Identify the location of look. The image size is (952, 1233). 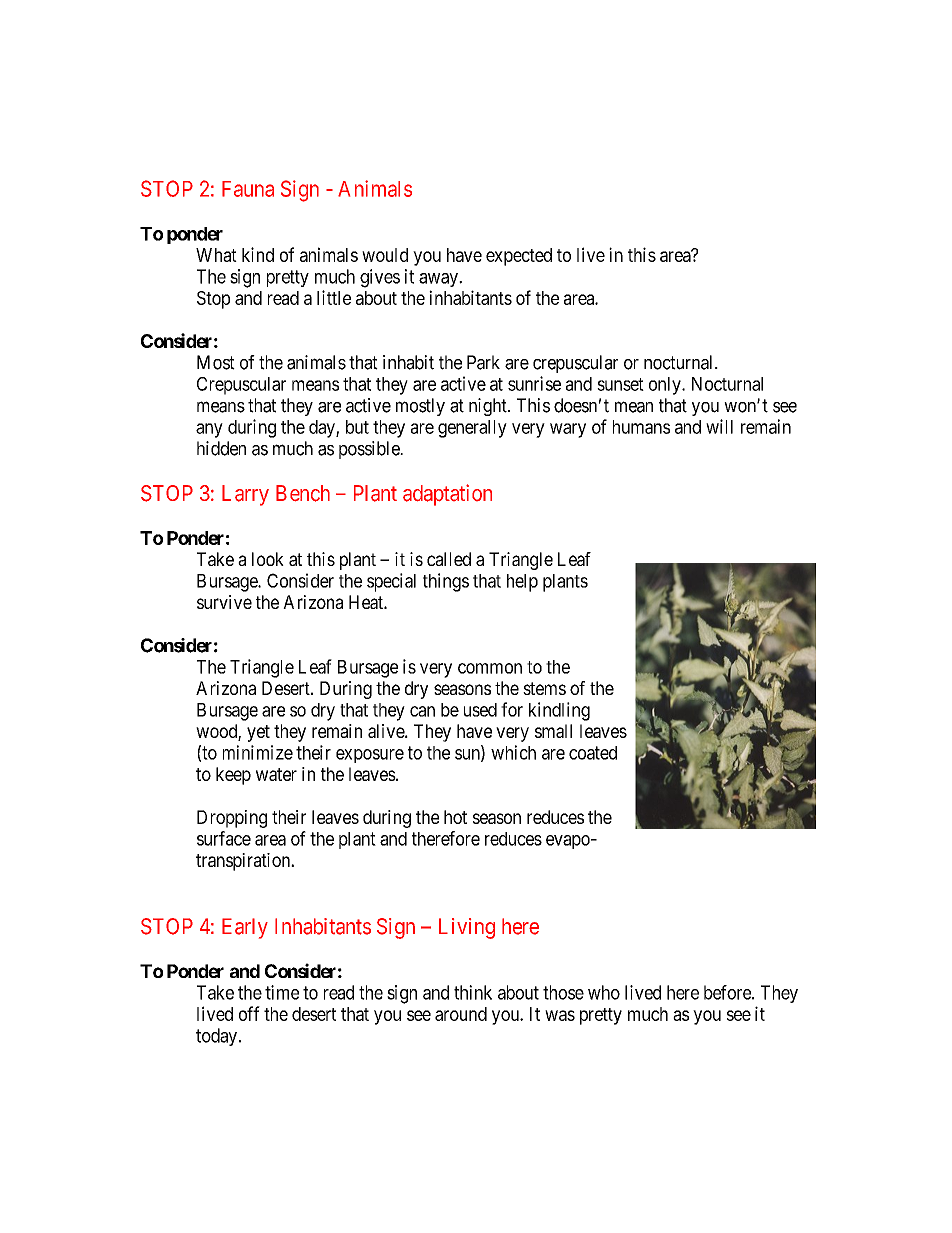
(268, 559).
